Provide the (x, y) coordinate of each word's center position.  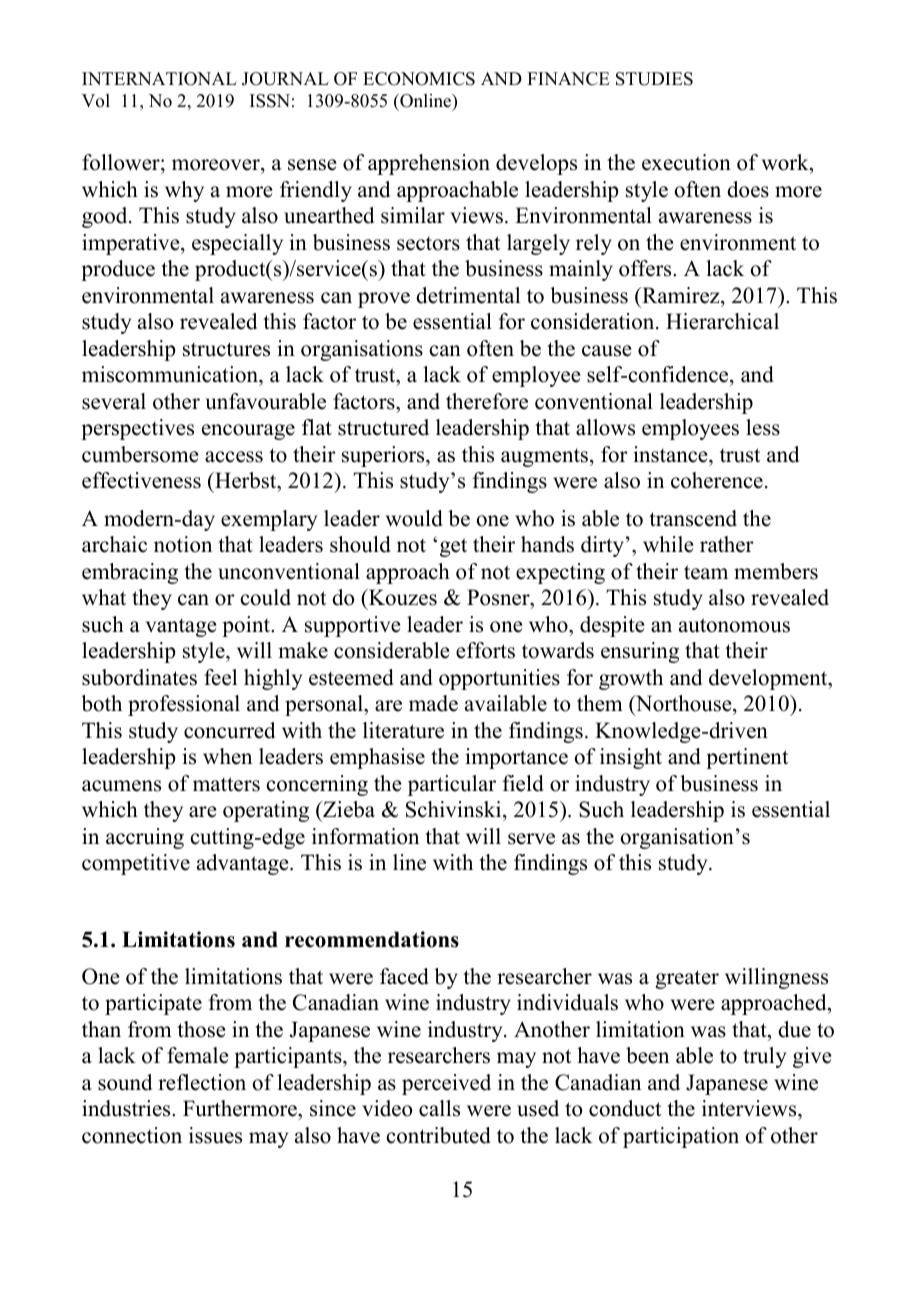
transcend (693, 518)
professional (184, 705)
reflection (202, 1082)
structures (226, 349)
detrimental (468, 295)
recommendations (372, 939)
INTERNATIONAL (159, 79)
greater (687, 979)
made (433, 703)
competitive (136, 864)
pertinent (747, 758)
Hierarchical (722, 321)
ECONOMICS (419, 79)
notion (183, 544)
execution (686, 162)
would (414, 518)
